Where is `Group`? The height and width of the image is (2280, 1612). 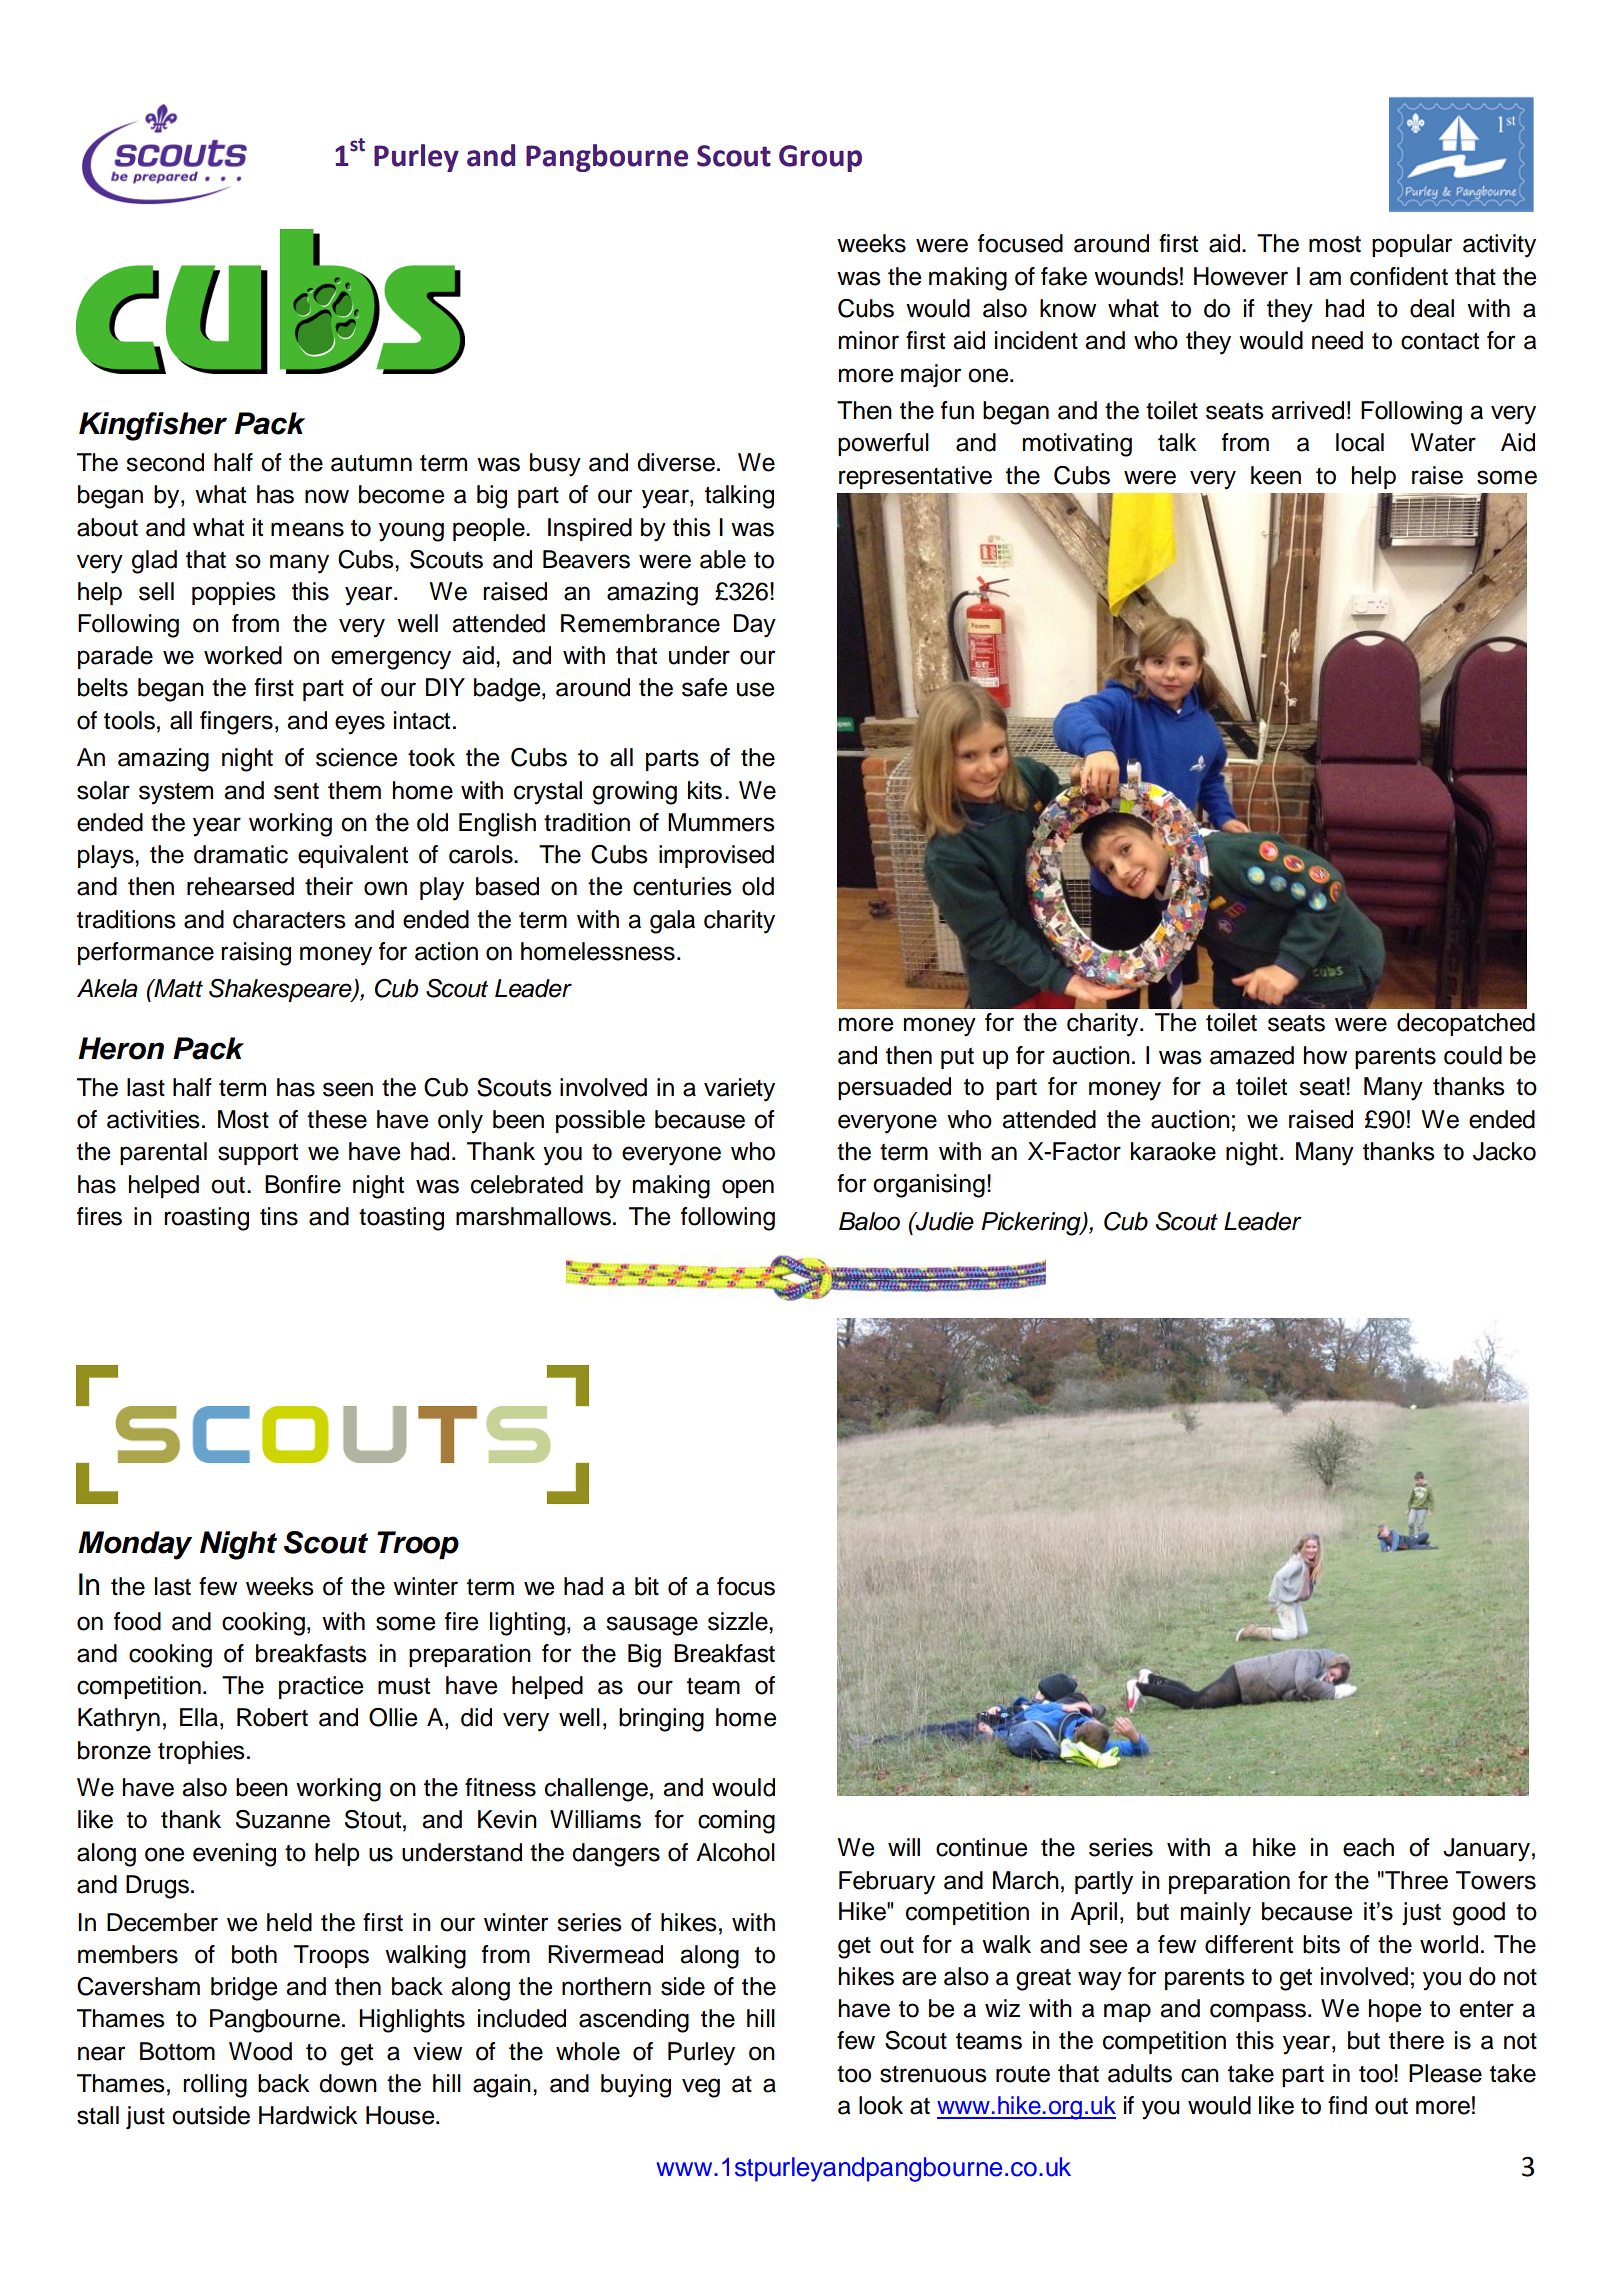 Group is located at coordinates (820, 158).
